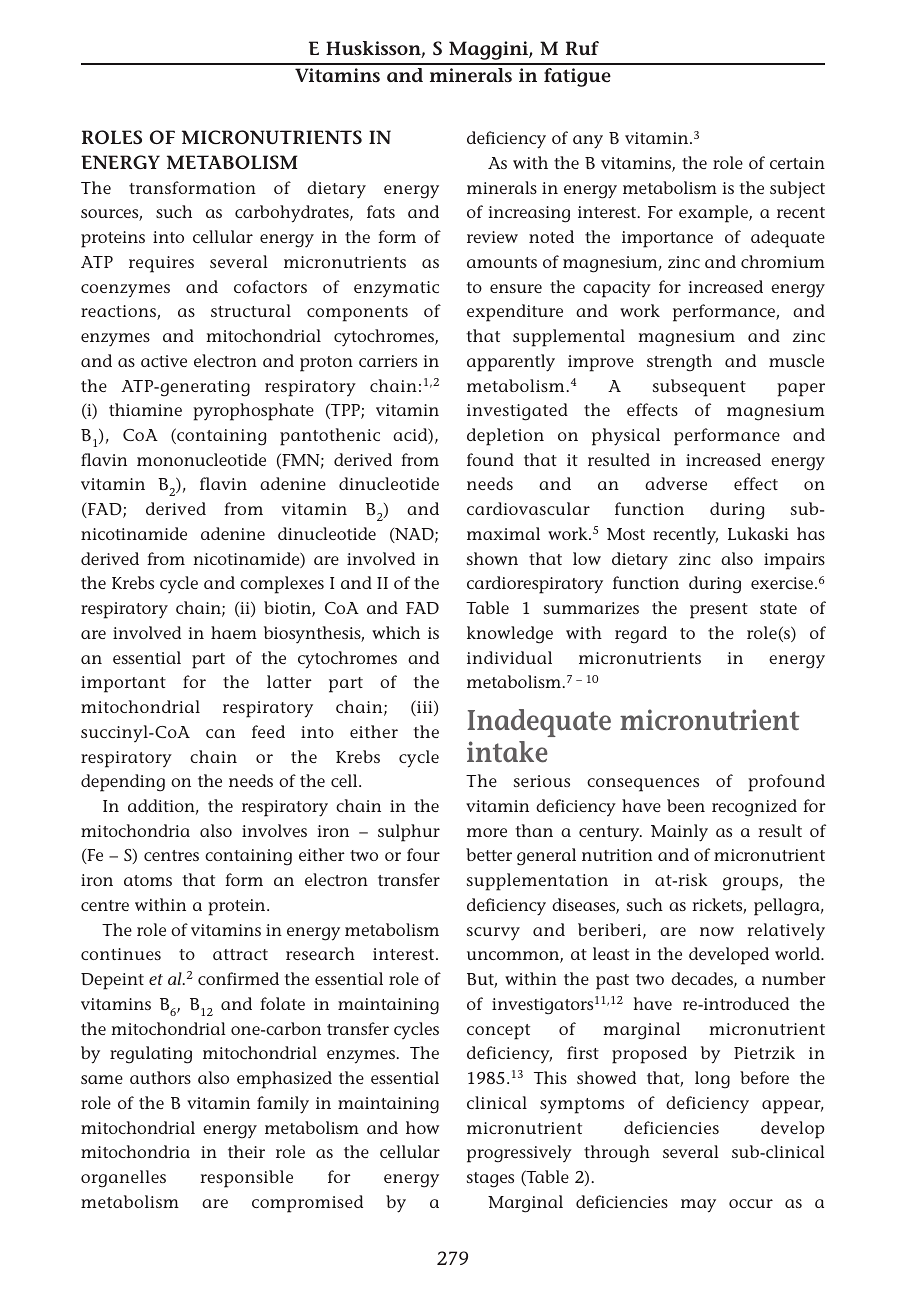 The height and width of the screenshot is (1316, 906). I want to click on certain, so click(797, 163).
